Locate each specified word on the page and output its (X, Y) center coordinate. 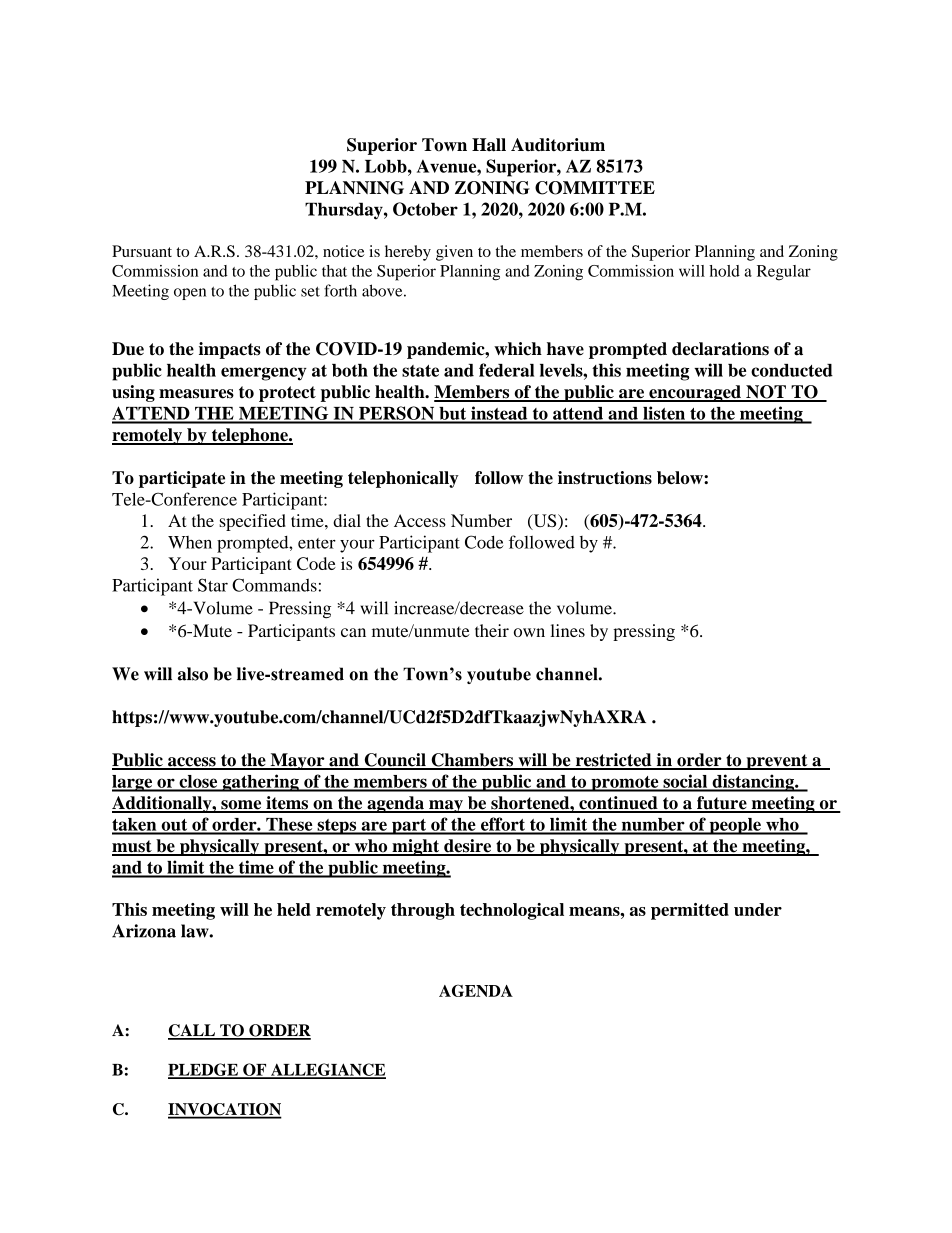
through (423, 911)
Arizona (144, 931)
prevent (777, 762)
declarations (720, 349)
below (681, 477)
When (190, 542)
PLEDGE (204, 1070)
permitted (690, 911)
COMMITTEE (595, 188)
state (420, 371)
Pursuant (142, 251)
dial (347, 520)
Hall (489, 145)
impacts (230, 350)
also (193, 674)
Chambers (472, 761)
